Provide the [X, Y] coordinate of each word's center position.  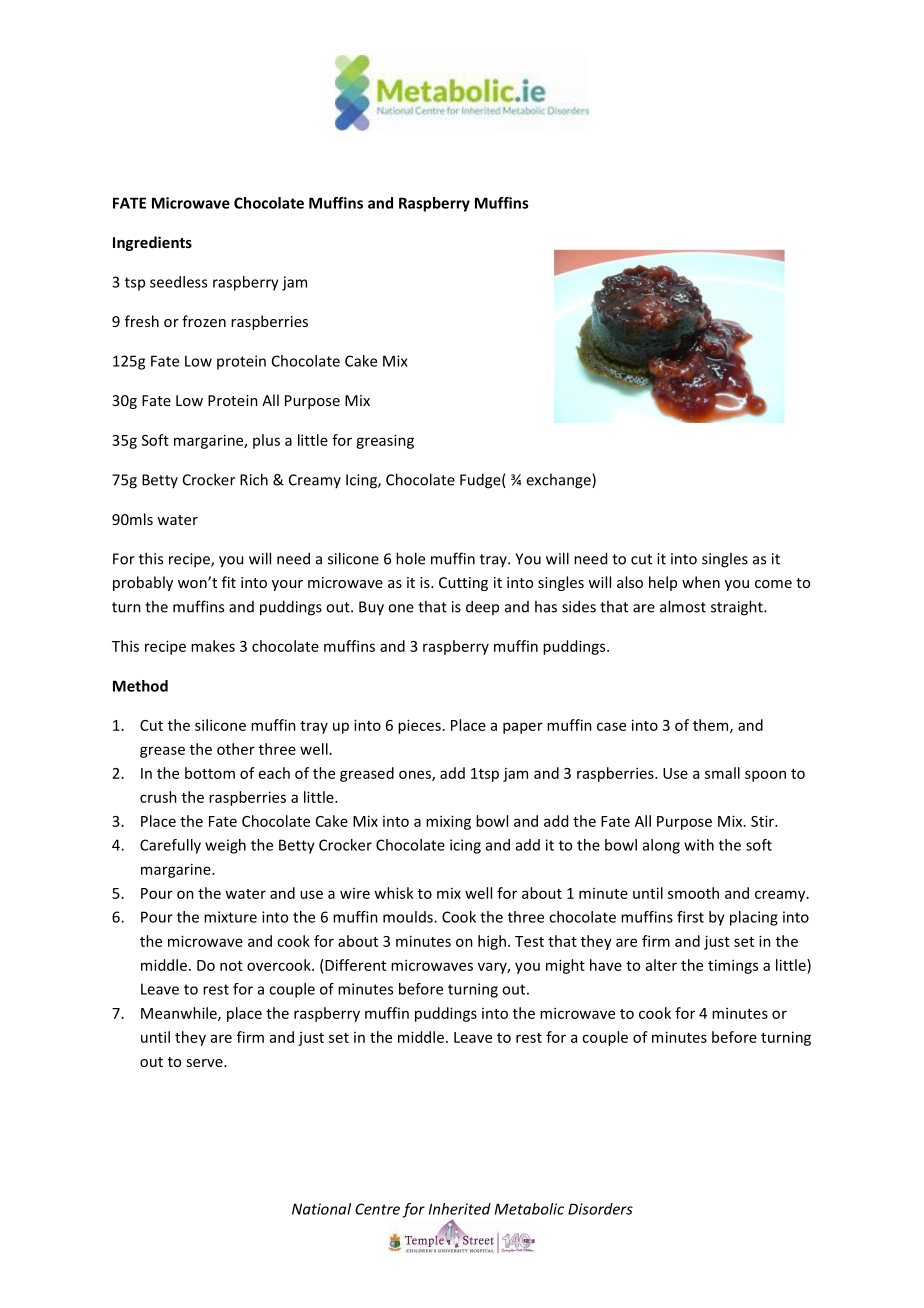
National [321, 1209]
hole [410, 558]
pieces [419, 726]
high [492, 942]
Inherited [460, 1209]
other [236, 749]
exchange [559, 481]
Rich [254, 479]
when [701, 582]
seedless [178, 282]
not [231, 966]
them [712, 726]
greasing [385, 441]
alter [661, 965]
